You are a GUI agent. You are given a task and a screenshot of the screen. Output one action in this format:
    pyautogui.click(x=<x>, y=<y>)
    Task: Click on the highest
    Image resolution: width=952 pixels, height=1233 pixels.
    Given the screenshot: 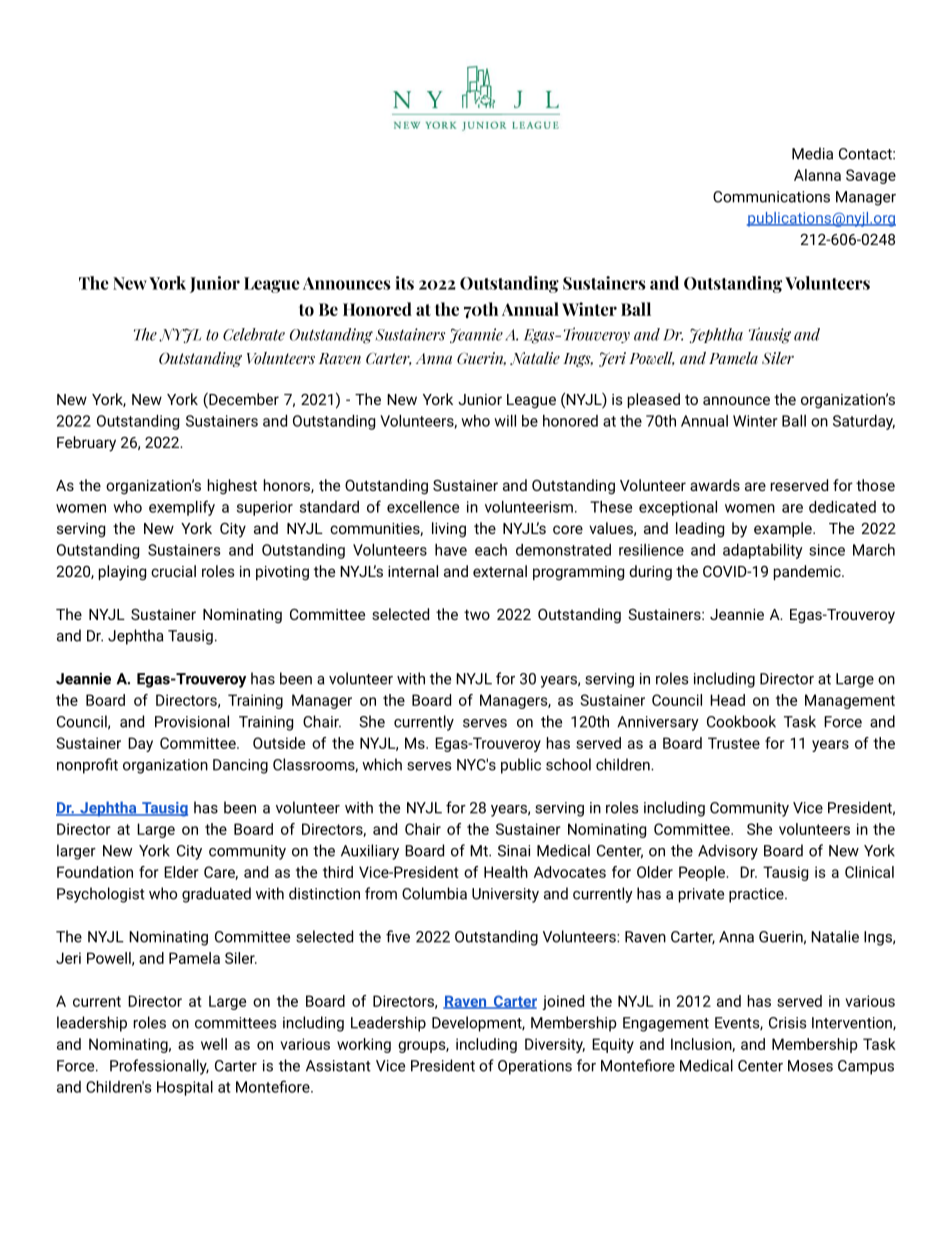 What is the action you would take?
    pyautogui.click(x=232, y=486)
